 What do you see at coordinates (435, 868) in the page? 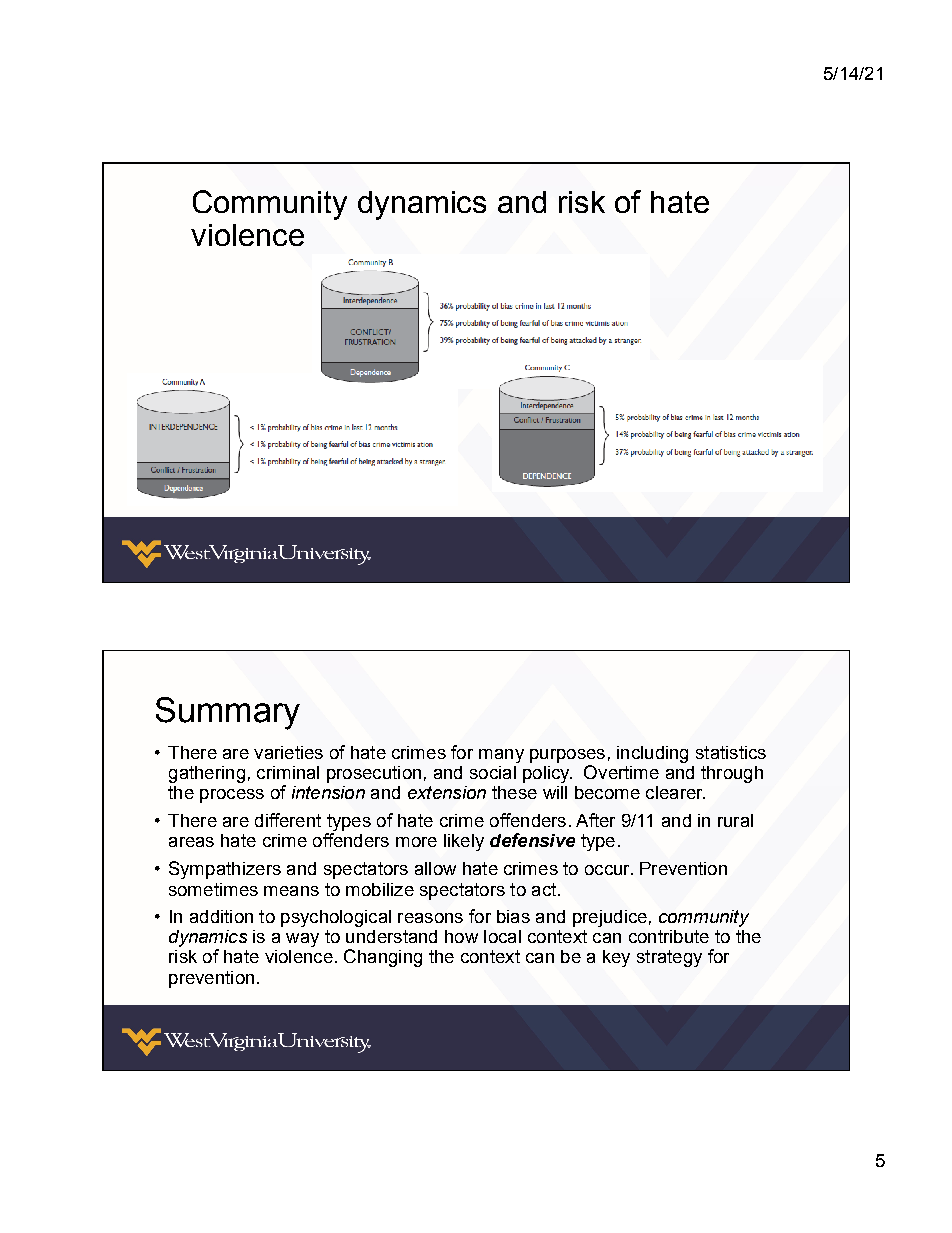
I see `allow` at bounding box center [435, 868].
